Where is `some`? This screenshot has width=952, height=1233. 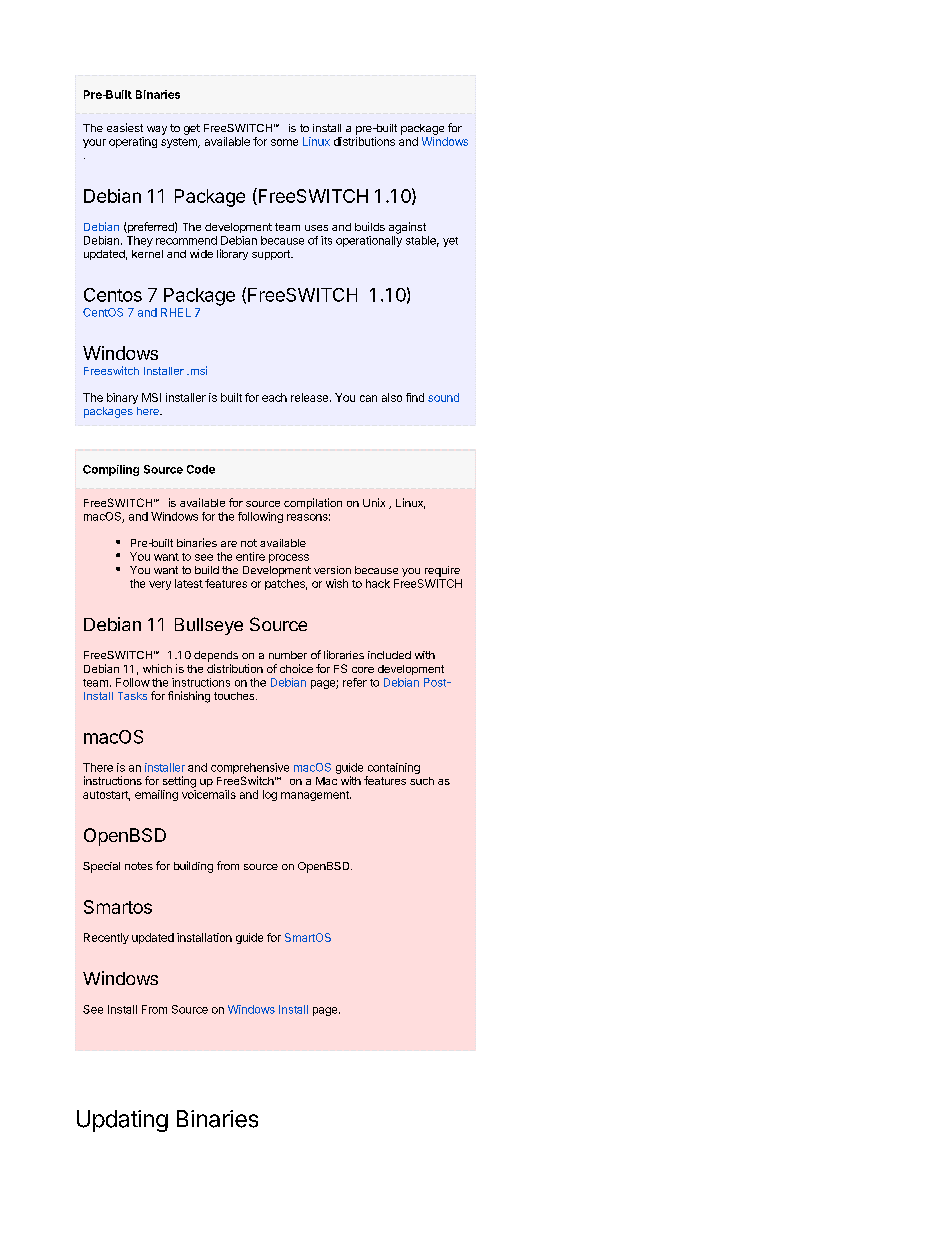
some is located at coordinates (284, 142).
